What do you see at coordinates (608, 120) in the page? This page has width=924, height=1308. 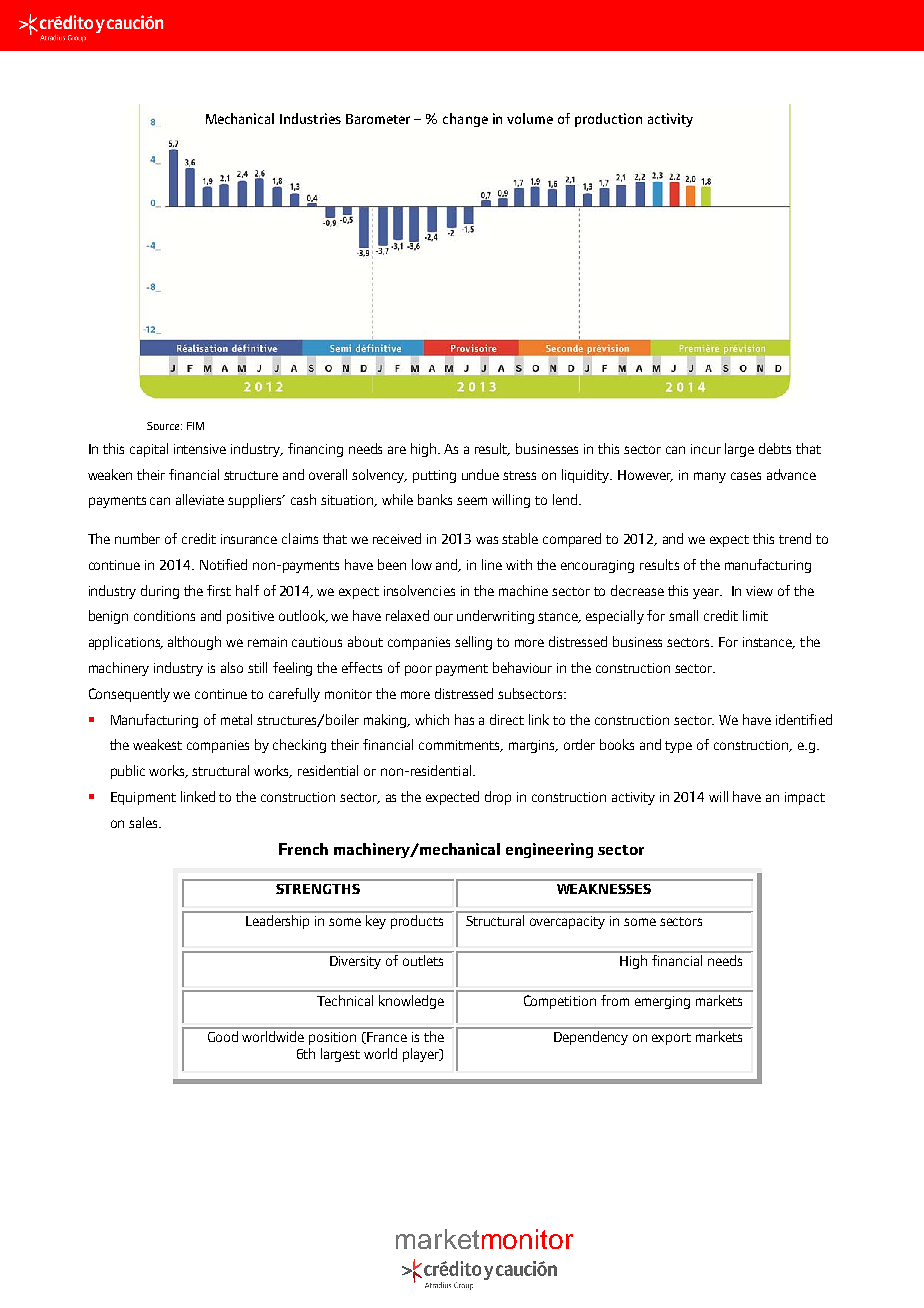 I see `production` at bounding box center [608, 120].
